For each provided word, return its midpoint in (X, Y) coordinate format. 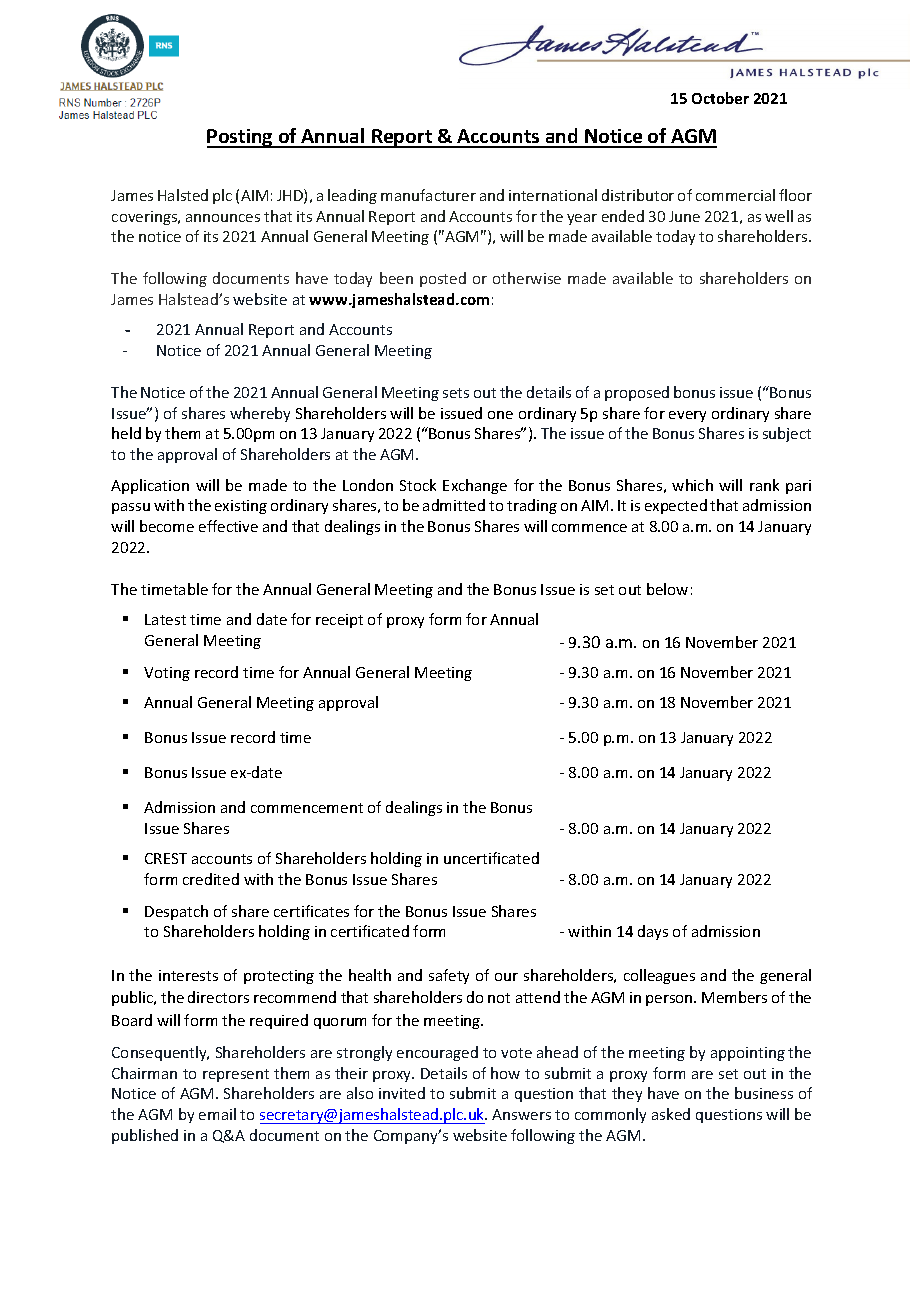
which (692, 485)
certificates (311, 911)
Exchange (475, 486)
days (653, 932)
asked (671, 1114)
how (505, 1073)
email (217, 1114)
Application (150, 486)
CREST (166, 858)
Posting (241, 138)
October (720, 98)
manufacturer (428, 195)
